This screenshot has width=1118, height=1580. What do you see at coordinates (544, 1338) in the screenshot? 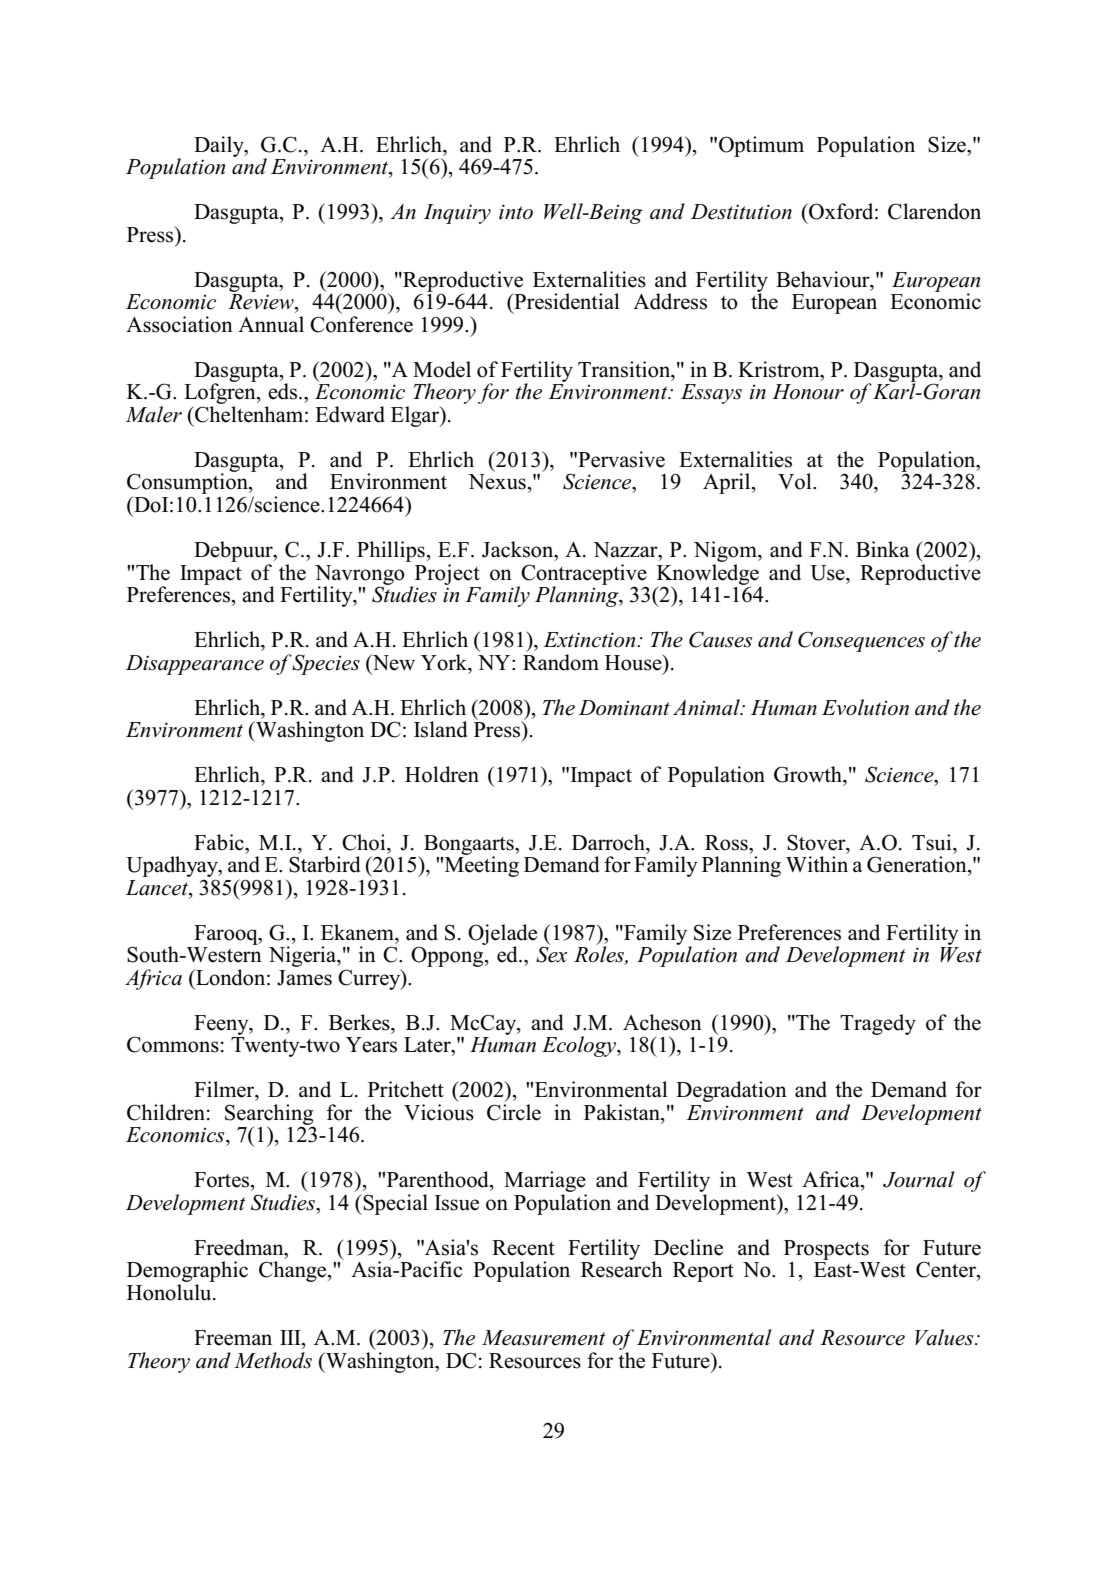
I see `Measurement` at bounding box center [544, 1338].
